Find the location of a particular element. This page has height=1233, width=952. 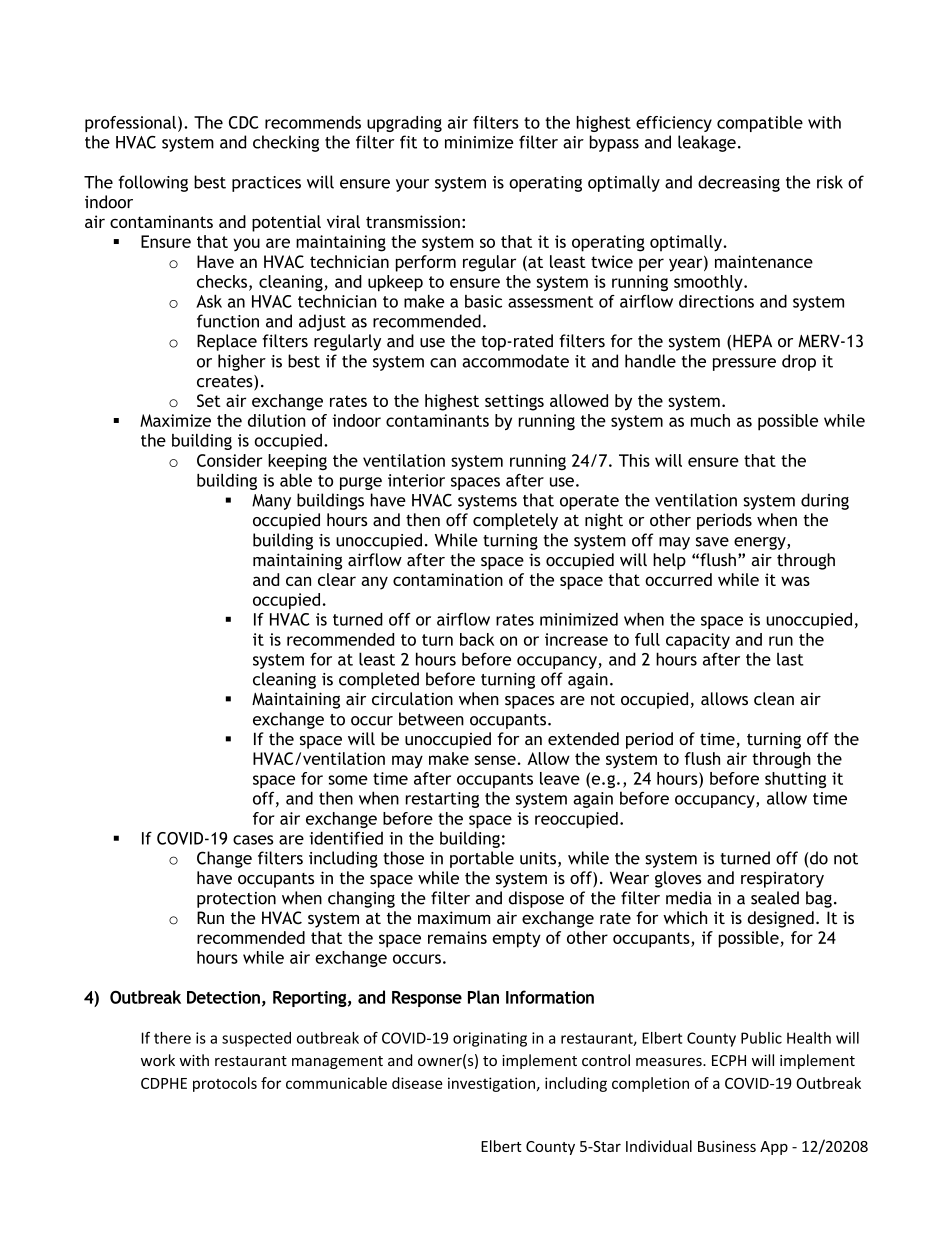

capacity is located at coordinates (698, 641).
